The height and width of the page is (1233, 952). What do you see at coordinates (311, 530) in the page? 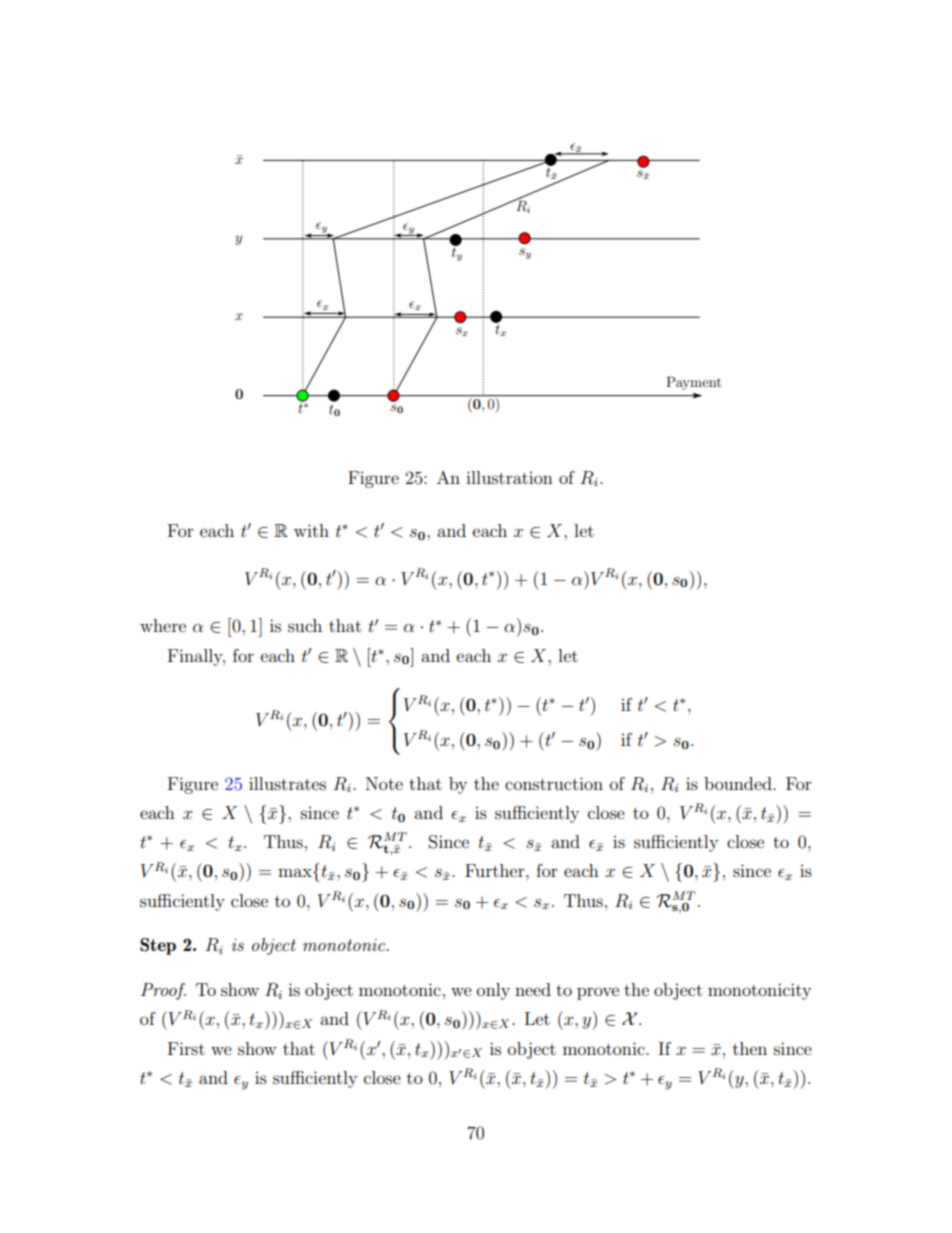
I see `with` at bounding box center [311, 530].
